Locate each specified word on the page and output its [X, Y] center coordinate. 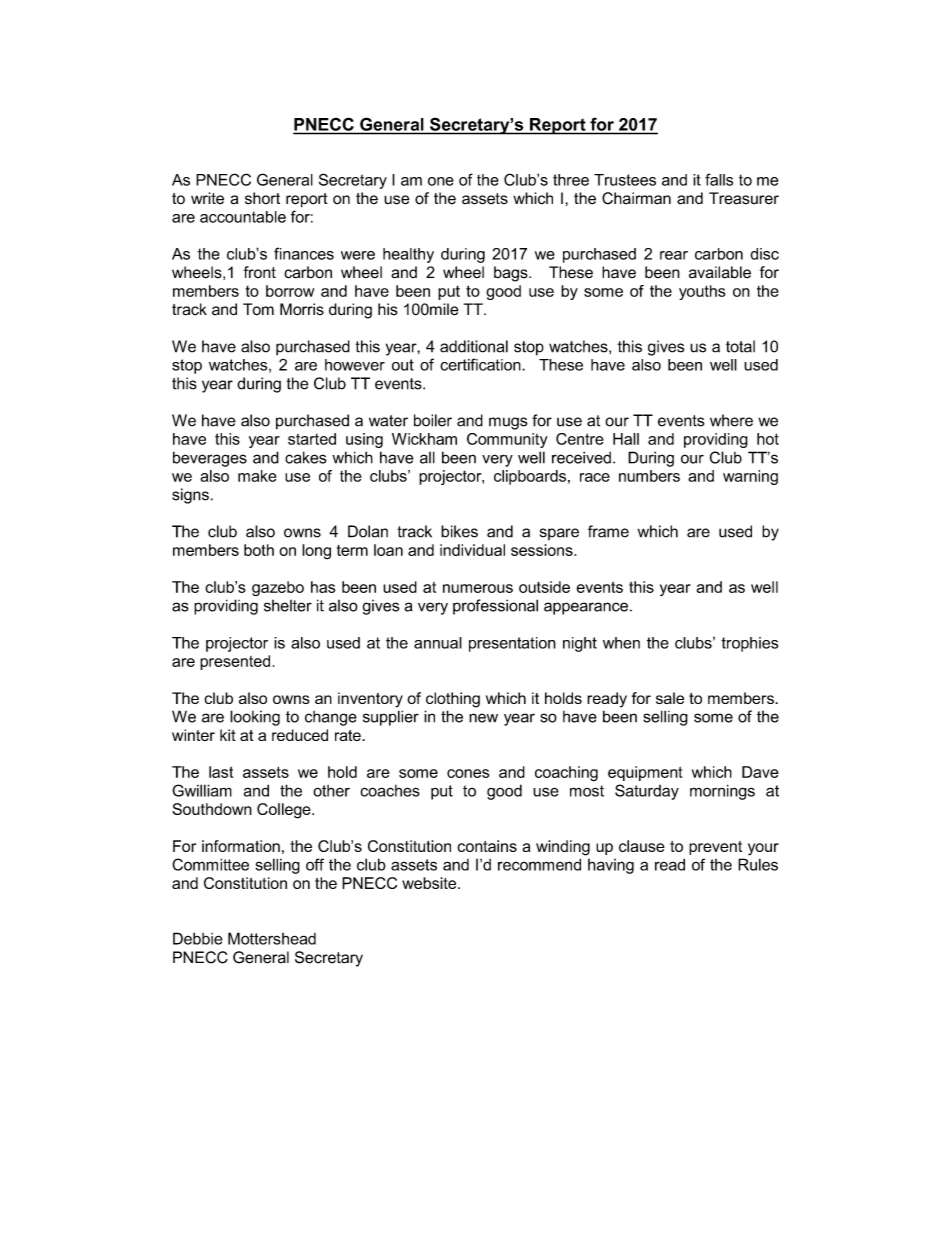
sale [670, 698]
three [571, 180]
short [262, 198]
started [312, 439]
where [731, 420]
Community [507, 440]
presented [235, 662]
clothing [453, 700]
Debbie [198, 938]
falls [719, 179]
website [430, 883]
